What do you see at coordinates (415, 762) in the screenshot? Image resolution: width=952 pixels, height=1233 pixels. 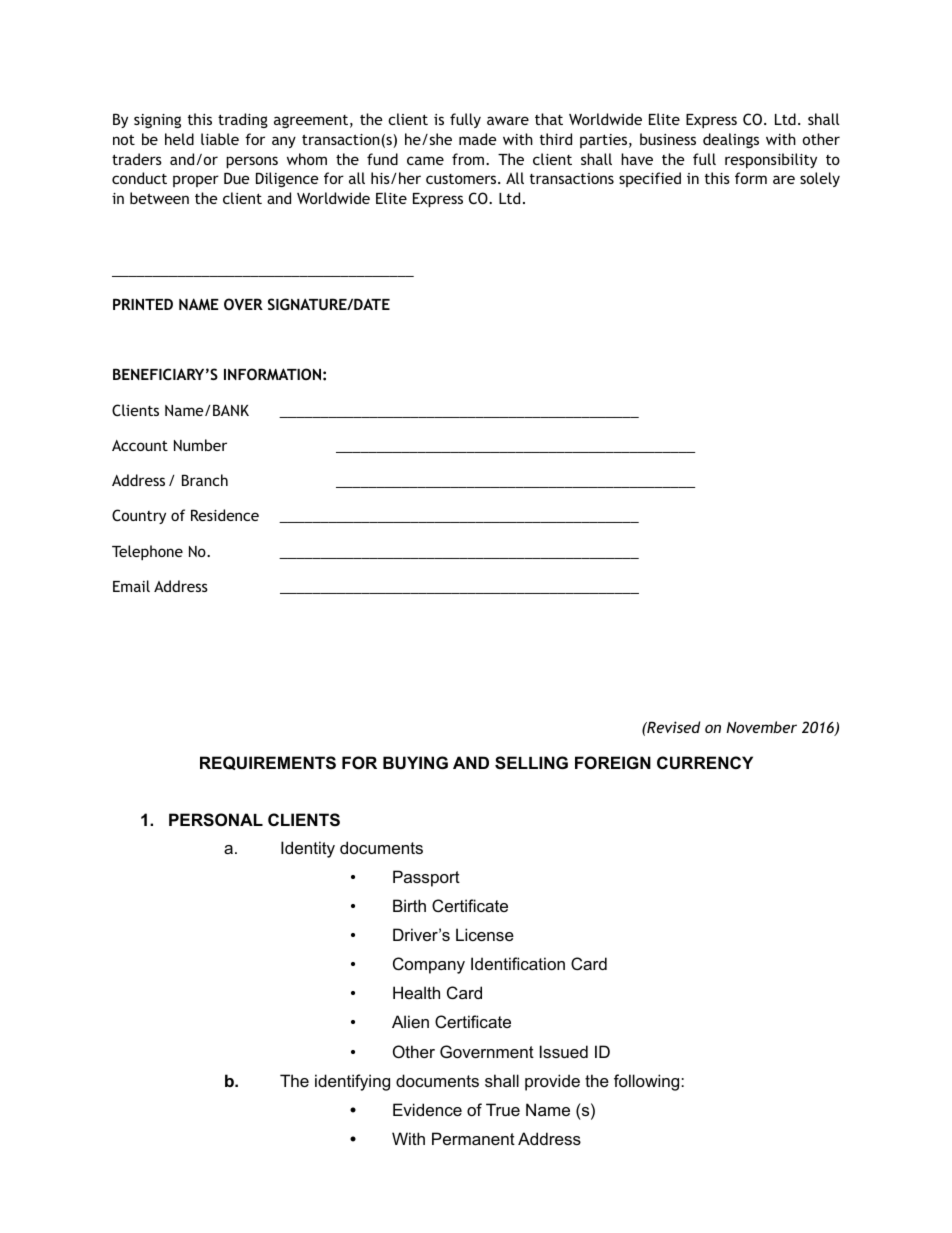 I see `BUYING` at bounding box center [415, 762].
